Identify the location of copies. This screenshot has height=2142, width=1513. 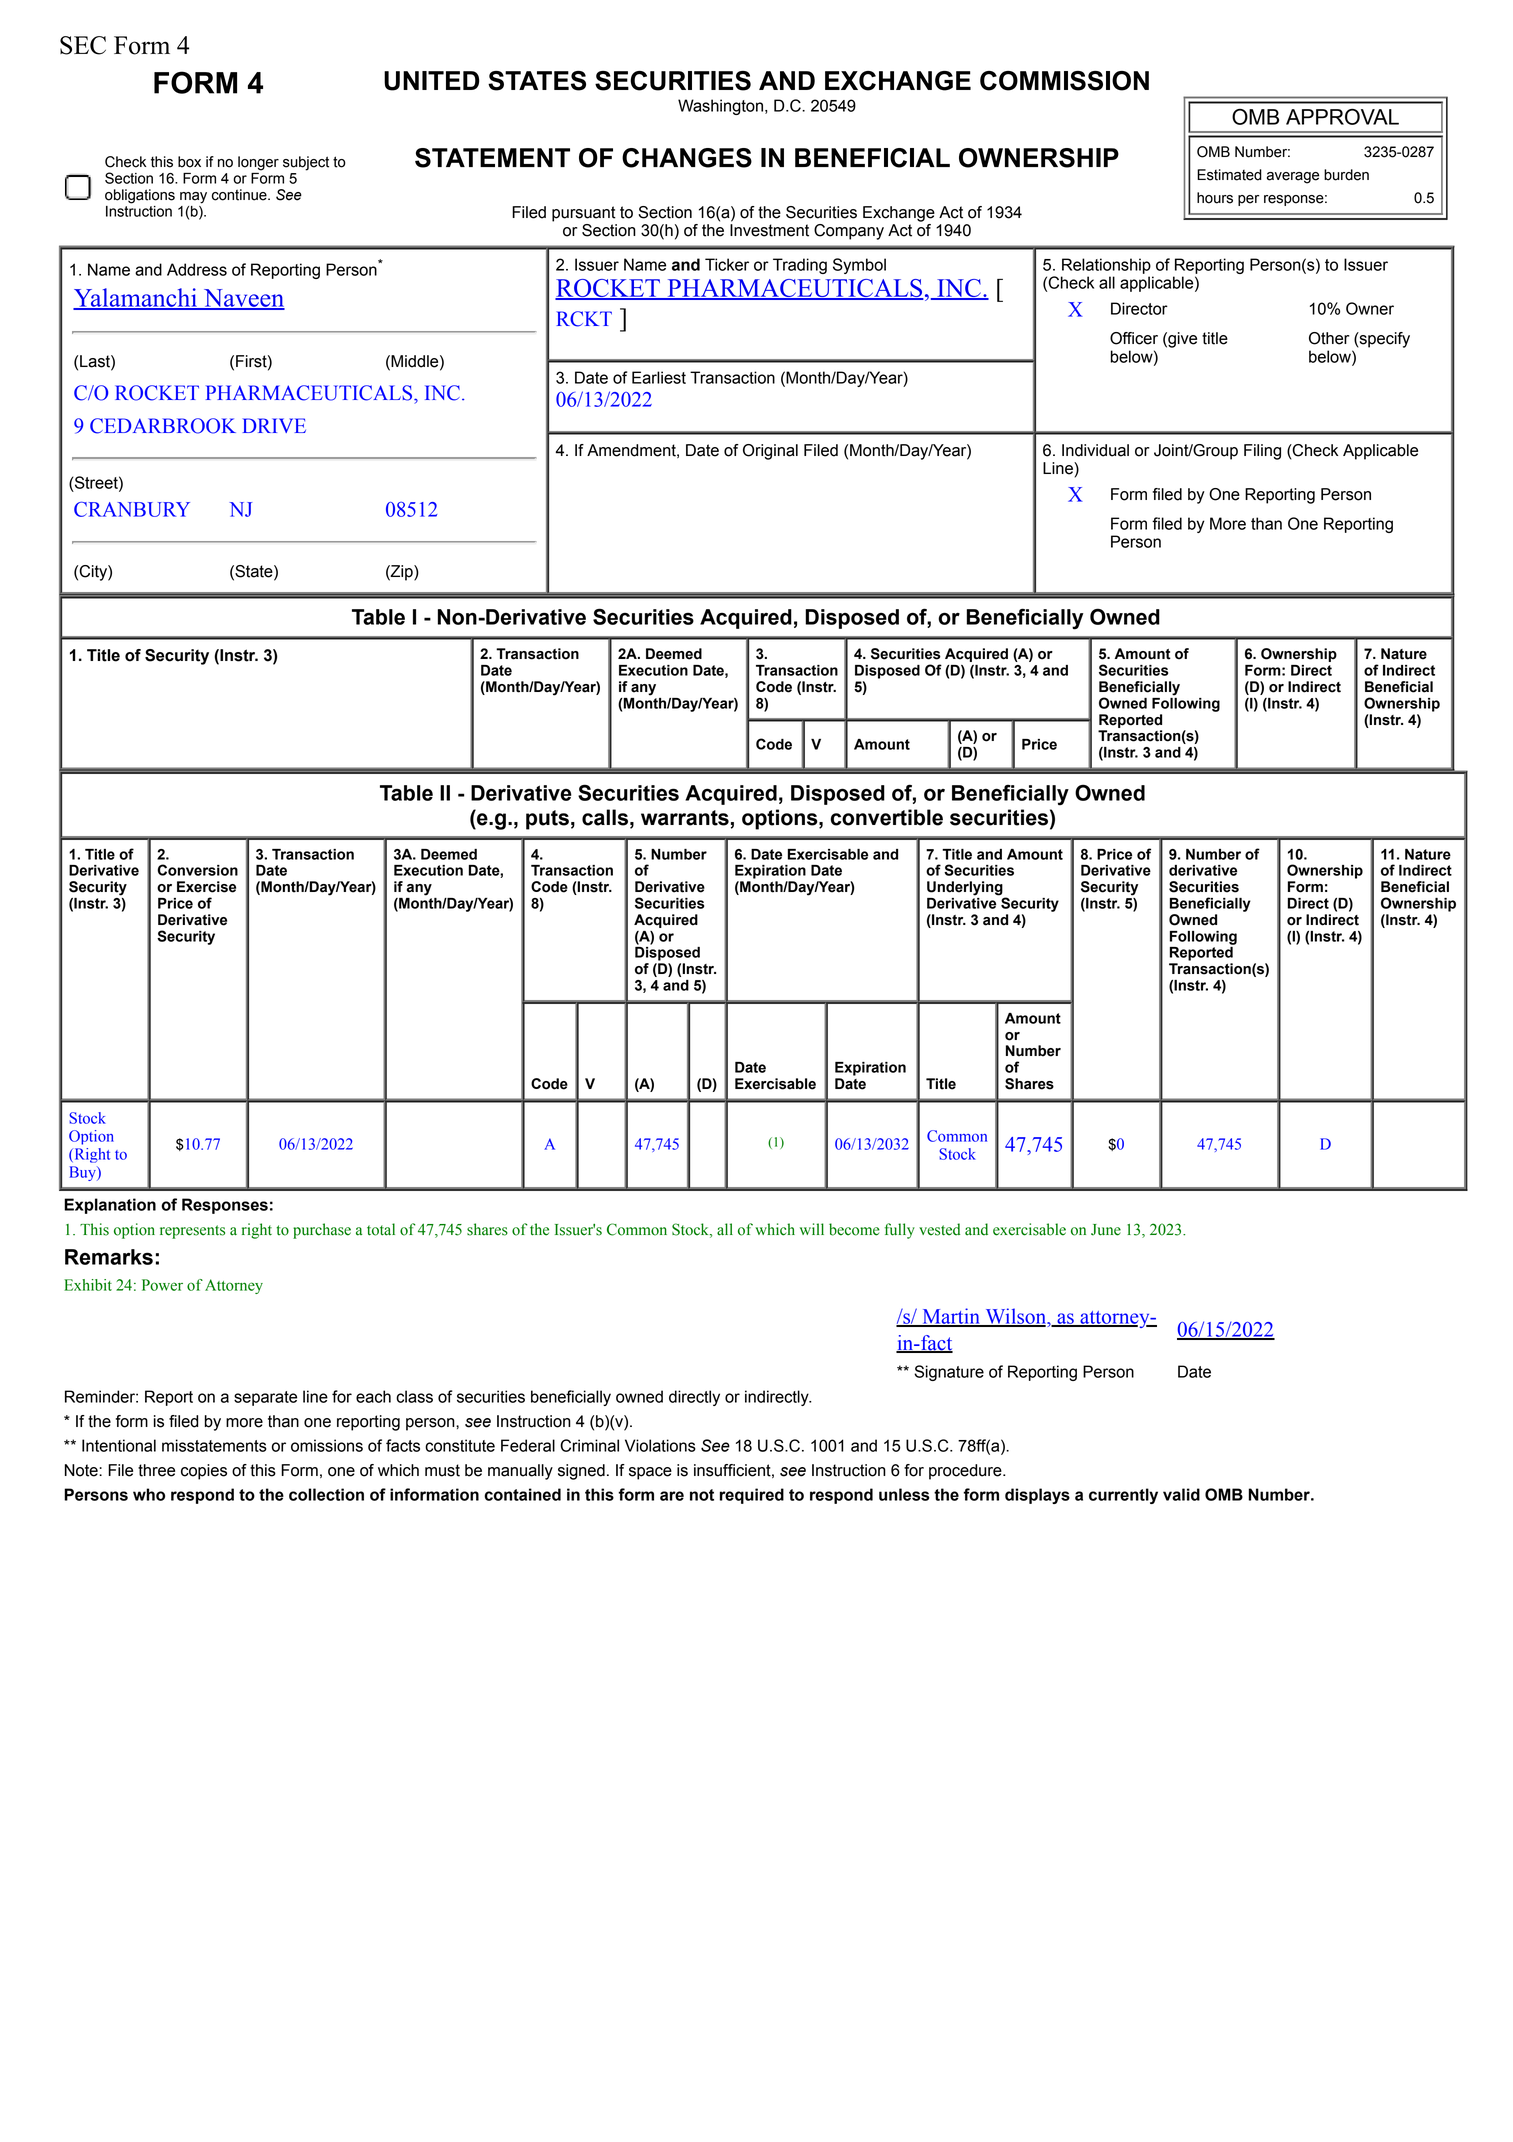
(204, 1472).
